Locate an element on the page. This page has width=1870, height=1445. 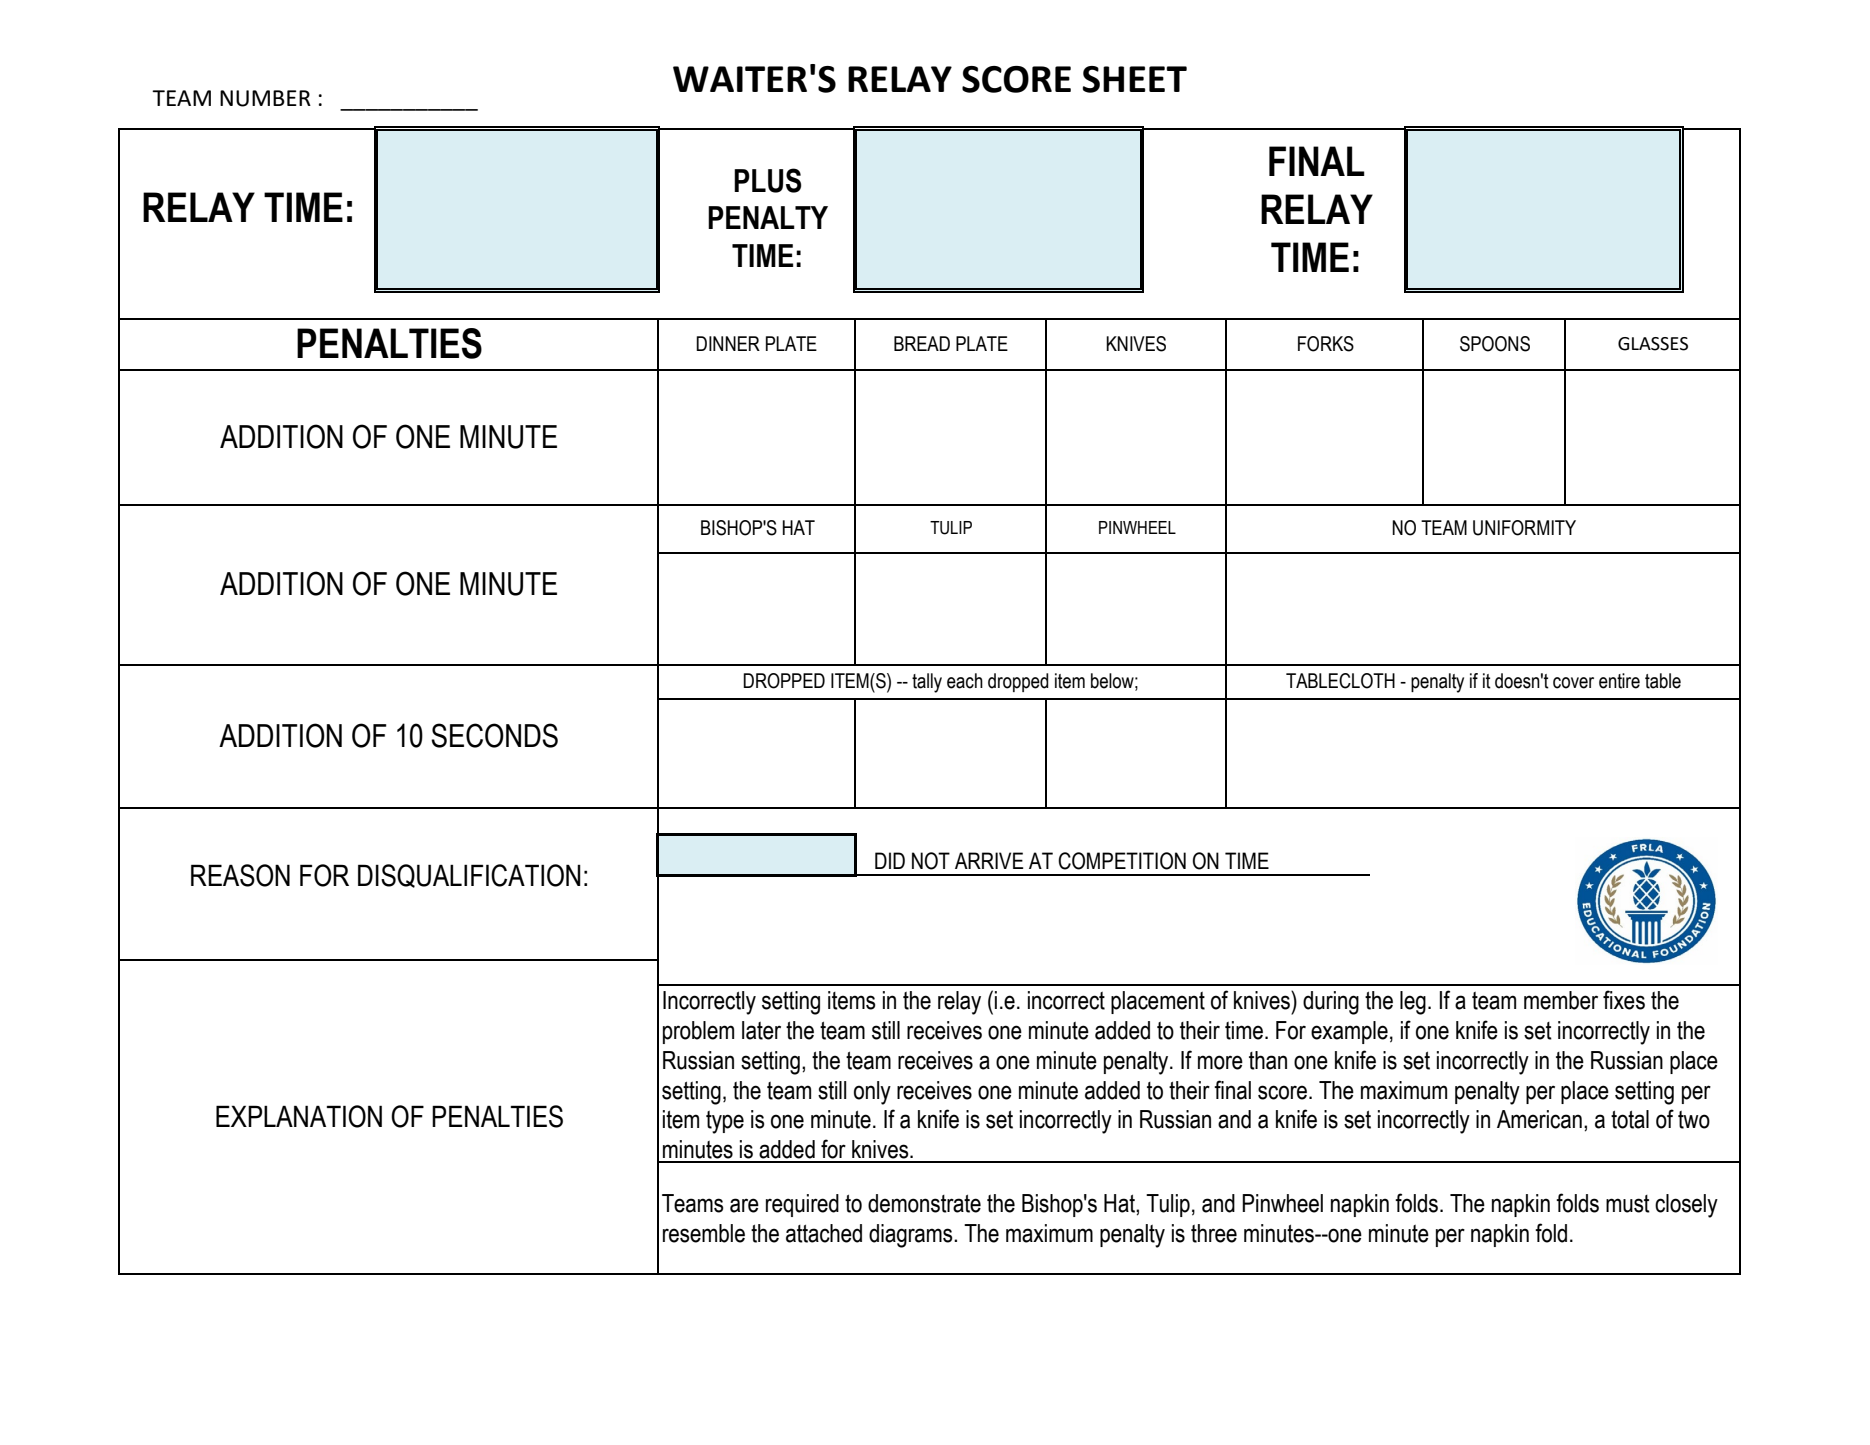
must is located at coordinates (1628, 1204).
